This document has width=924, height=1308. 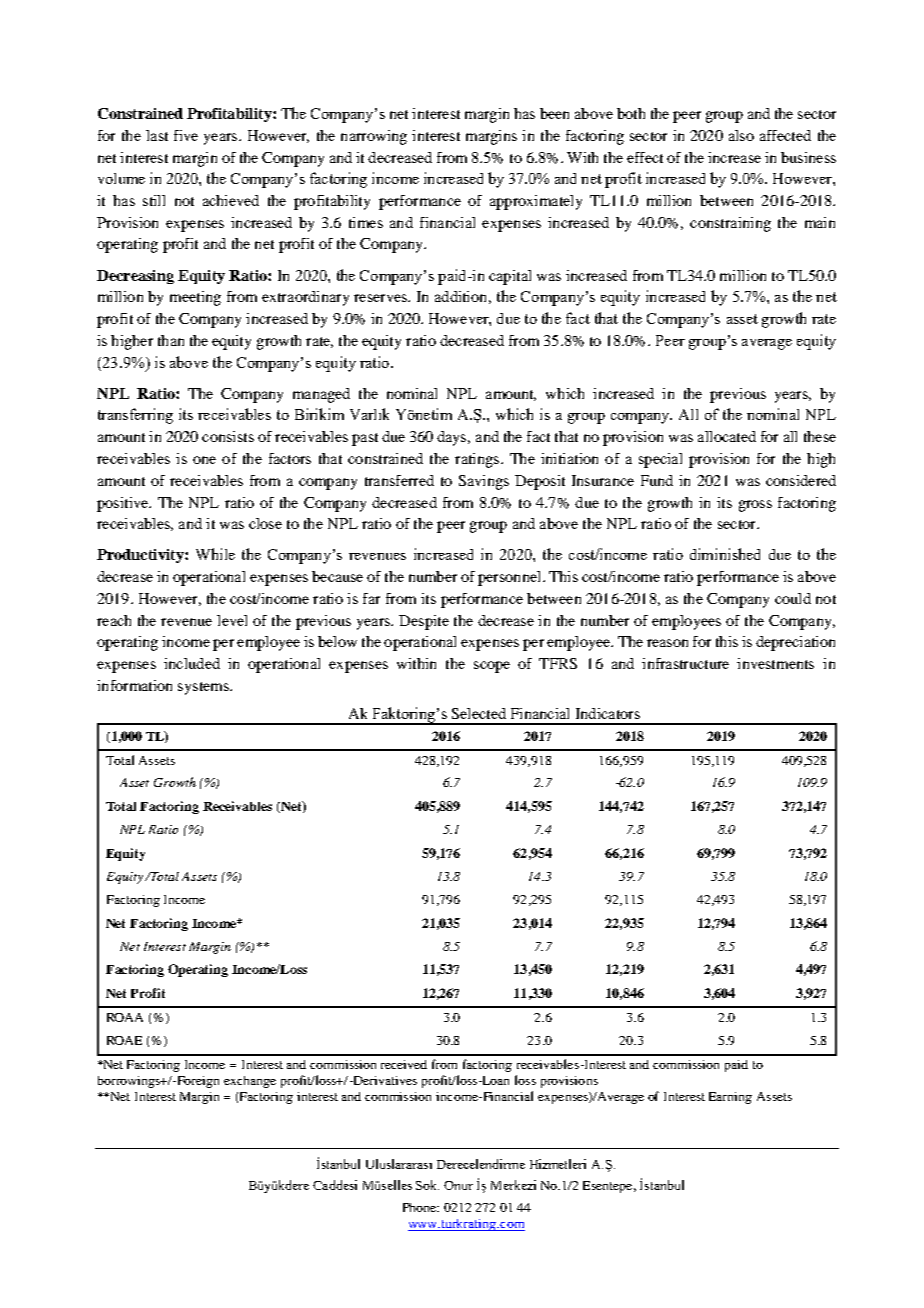 I want to click on investments, so click(x=775, y=663).
